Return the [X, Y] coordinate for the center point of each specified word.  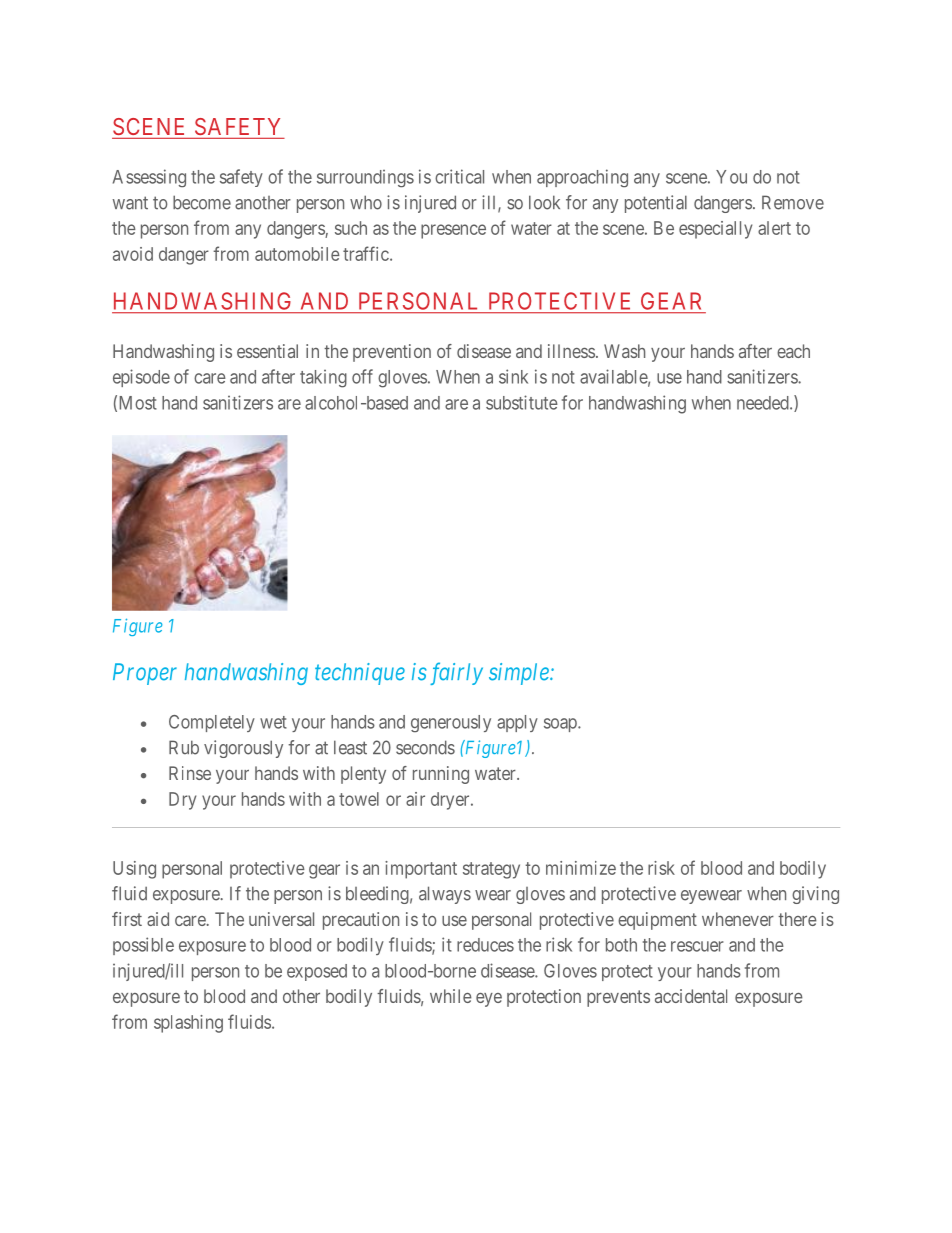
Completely [212, 723]
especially [715, 230]
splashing [188, 1024]
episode [141, 378]
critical [459, 176]
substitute [522, 402]
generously [451, 723]
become [202, 202]
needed [764, 403]
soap [561, 725]
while [451, 996]
